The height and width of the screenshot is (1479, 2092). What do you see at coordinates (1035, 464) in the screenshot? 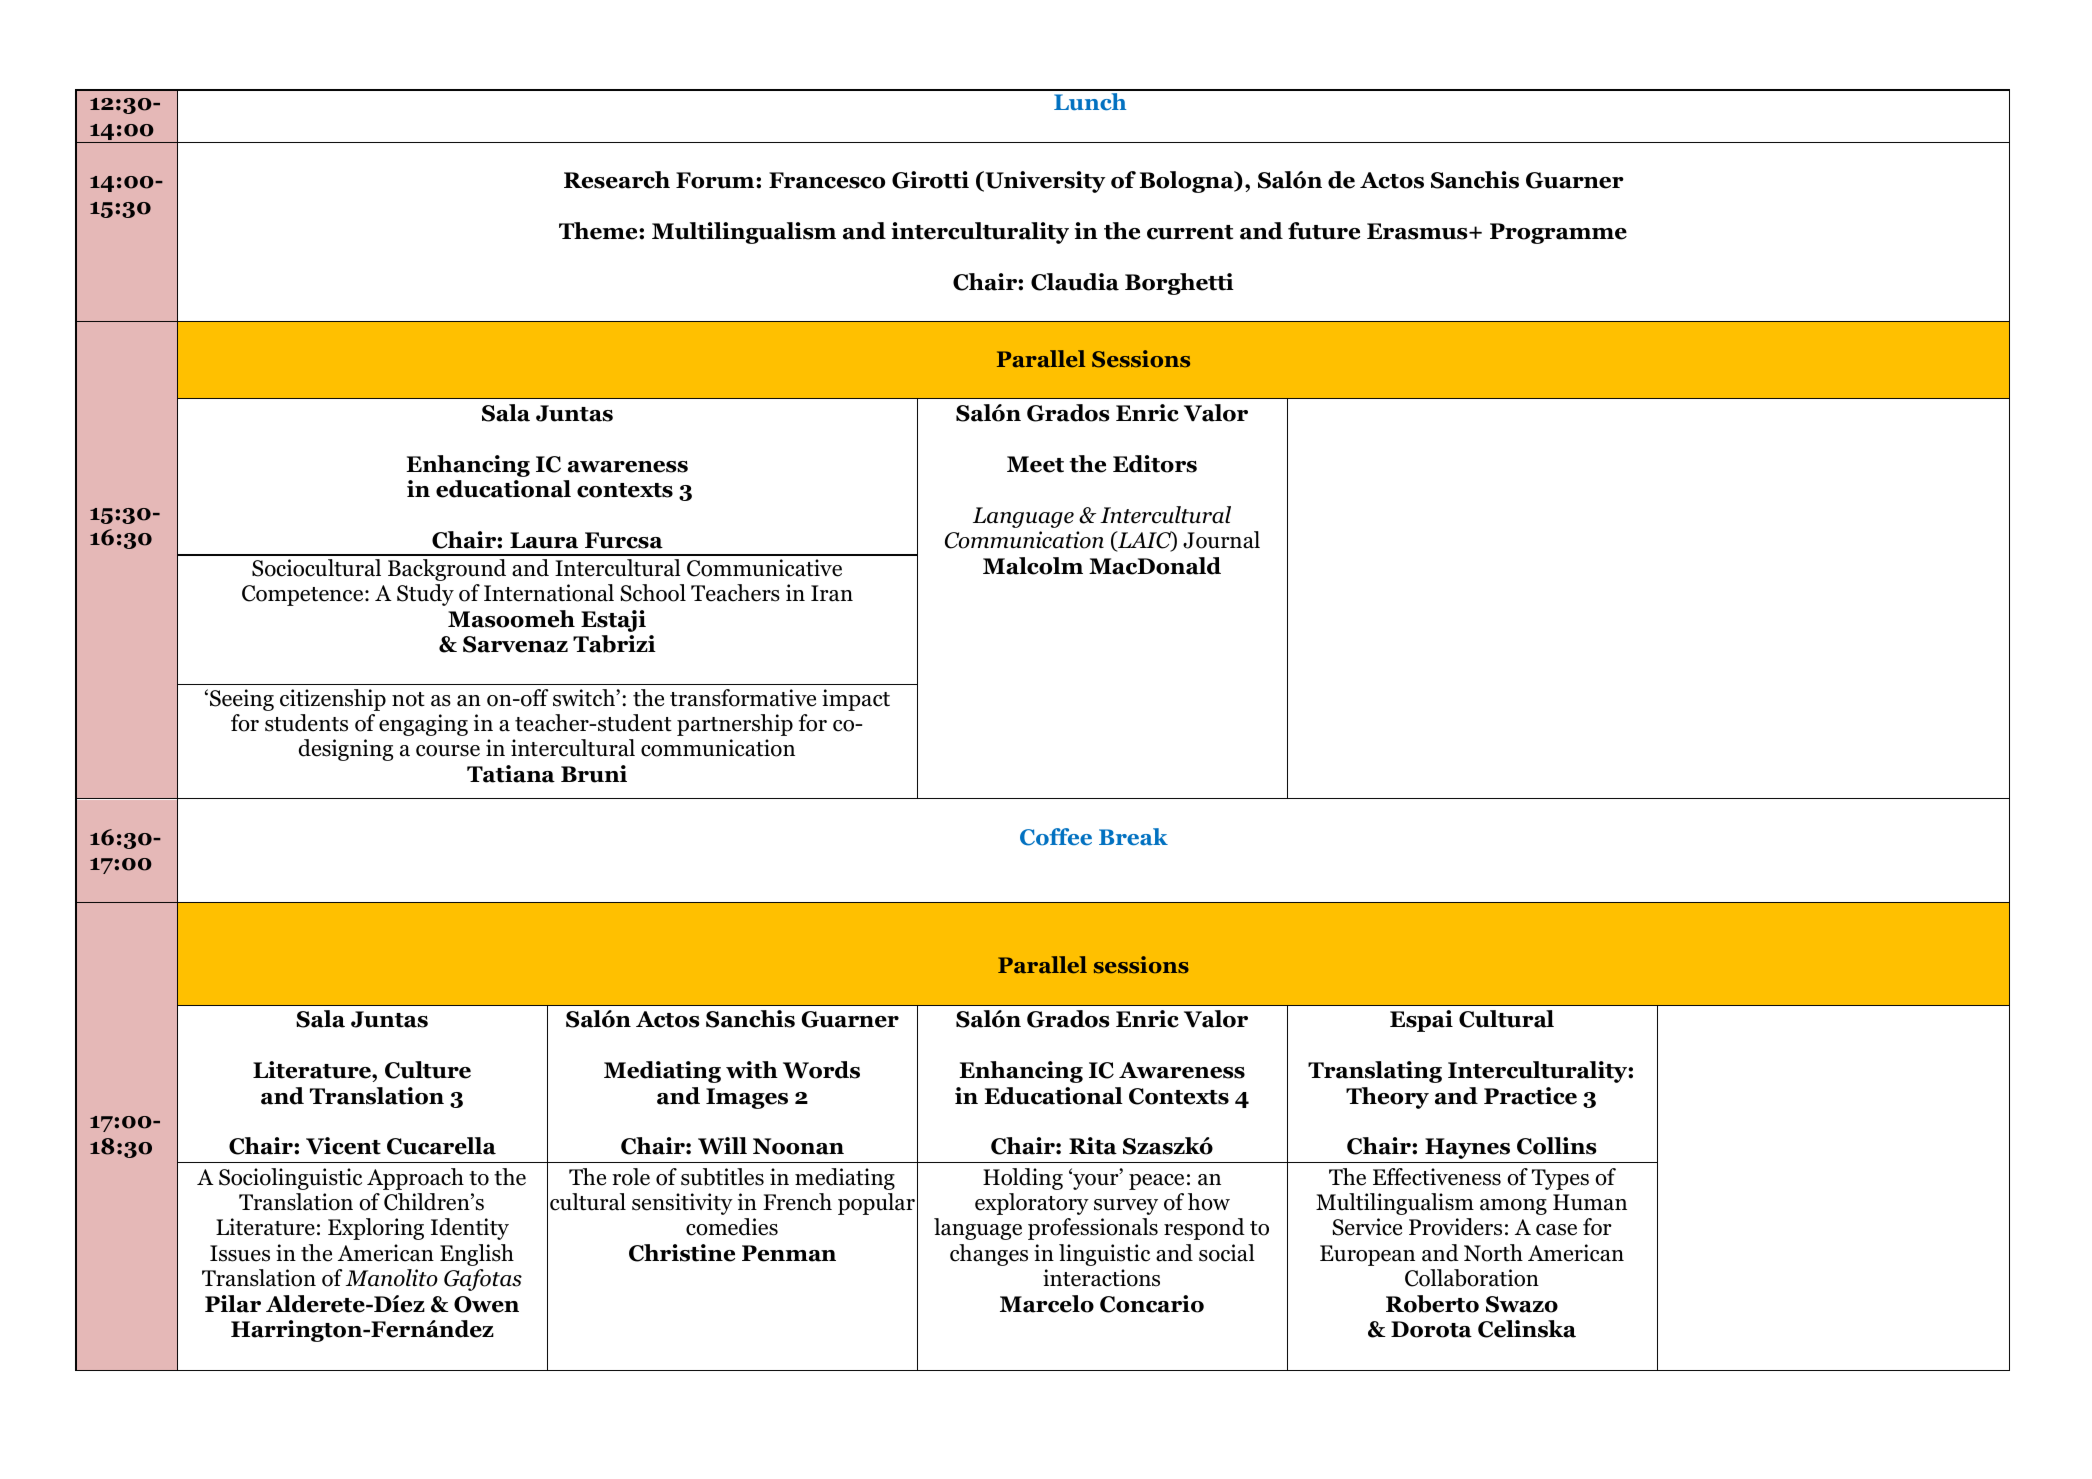
I see `Meet` at bounding box center [1035, 464].
